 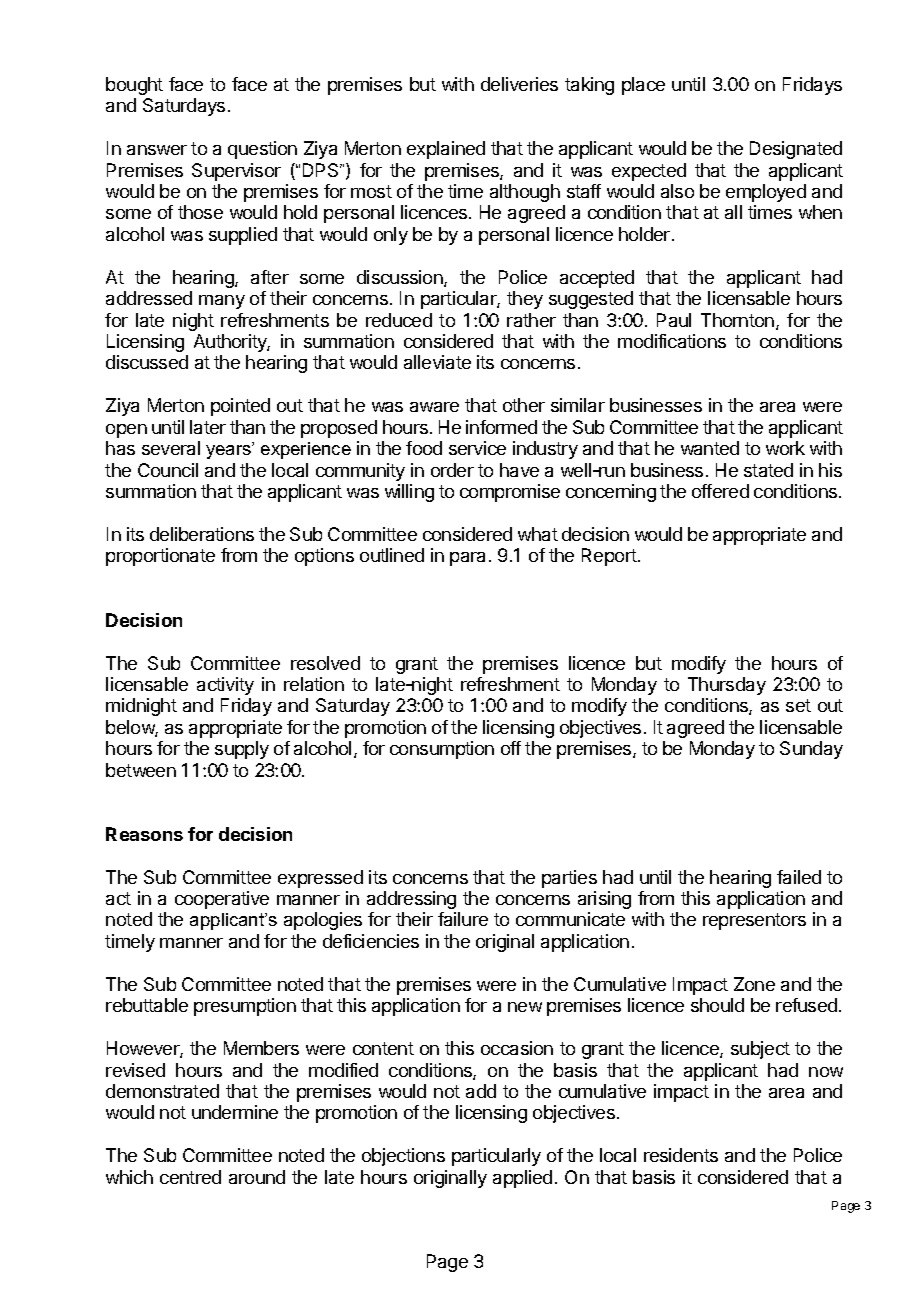 I want to click on Thursday, so click(x=727, y=686).
